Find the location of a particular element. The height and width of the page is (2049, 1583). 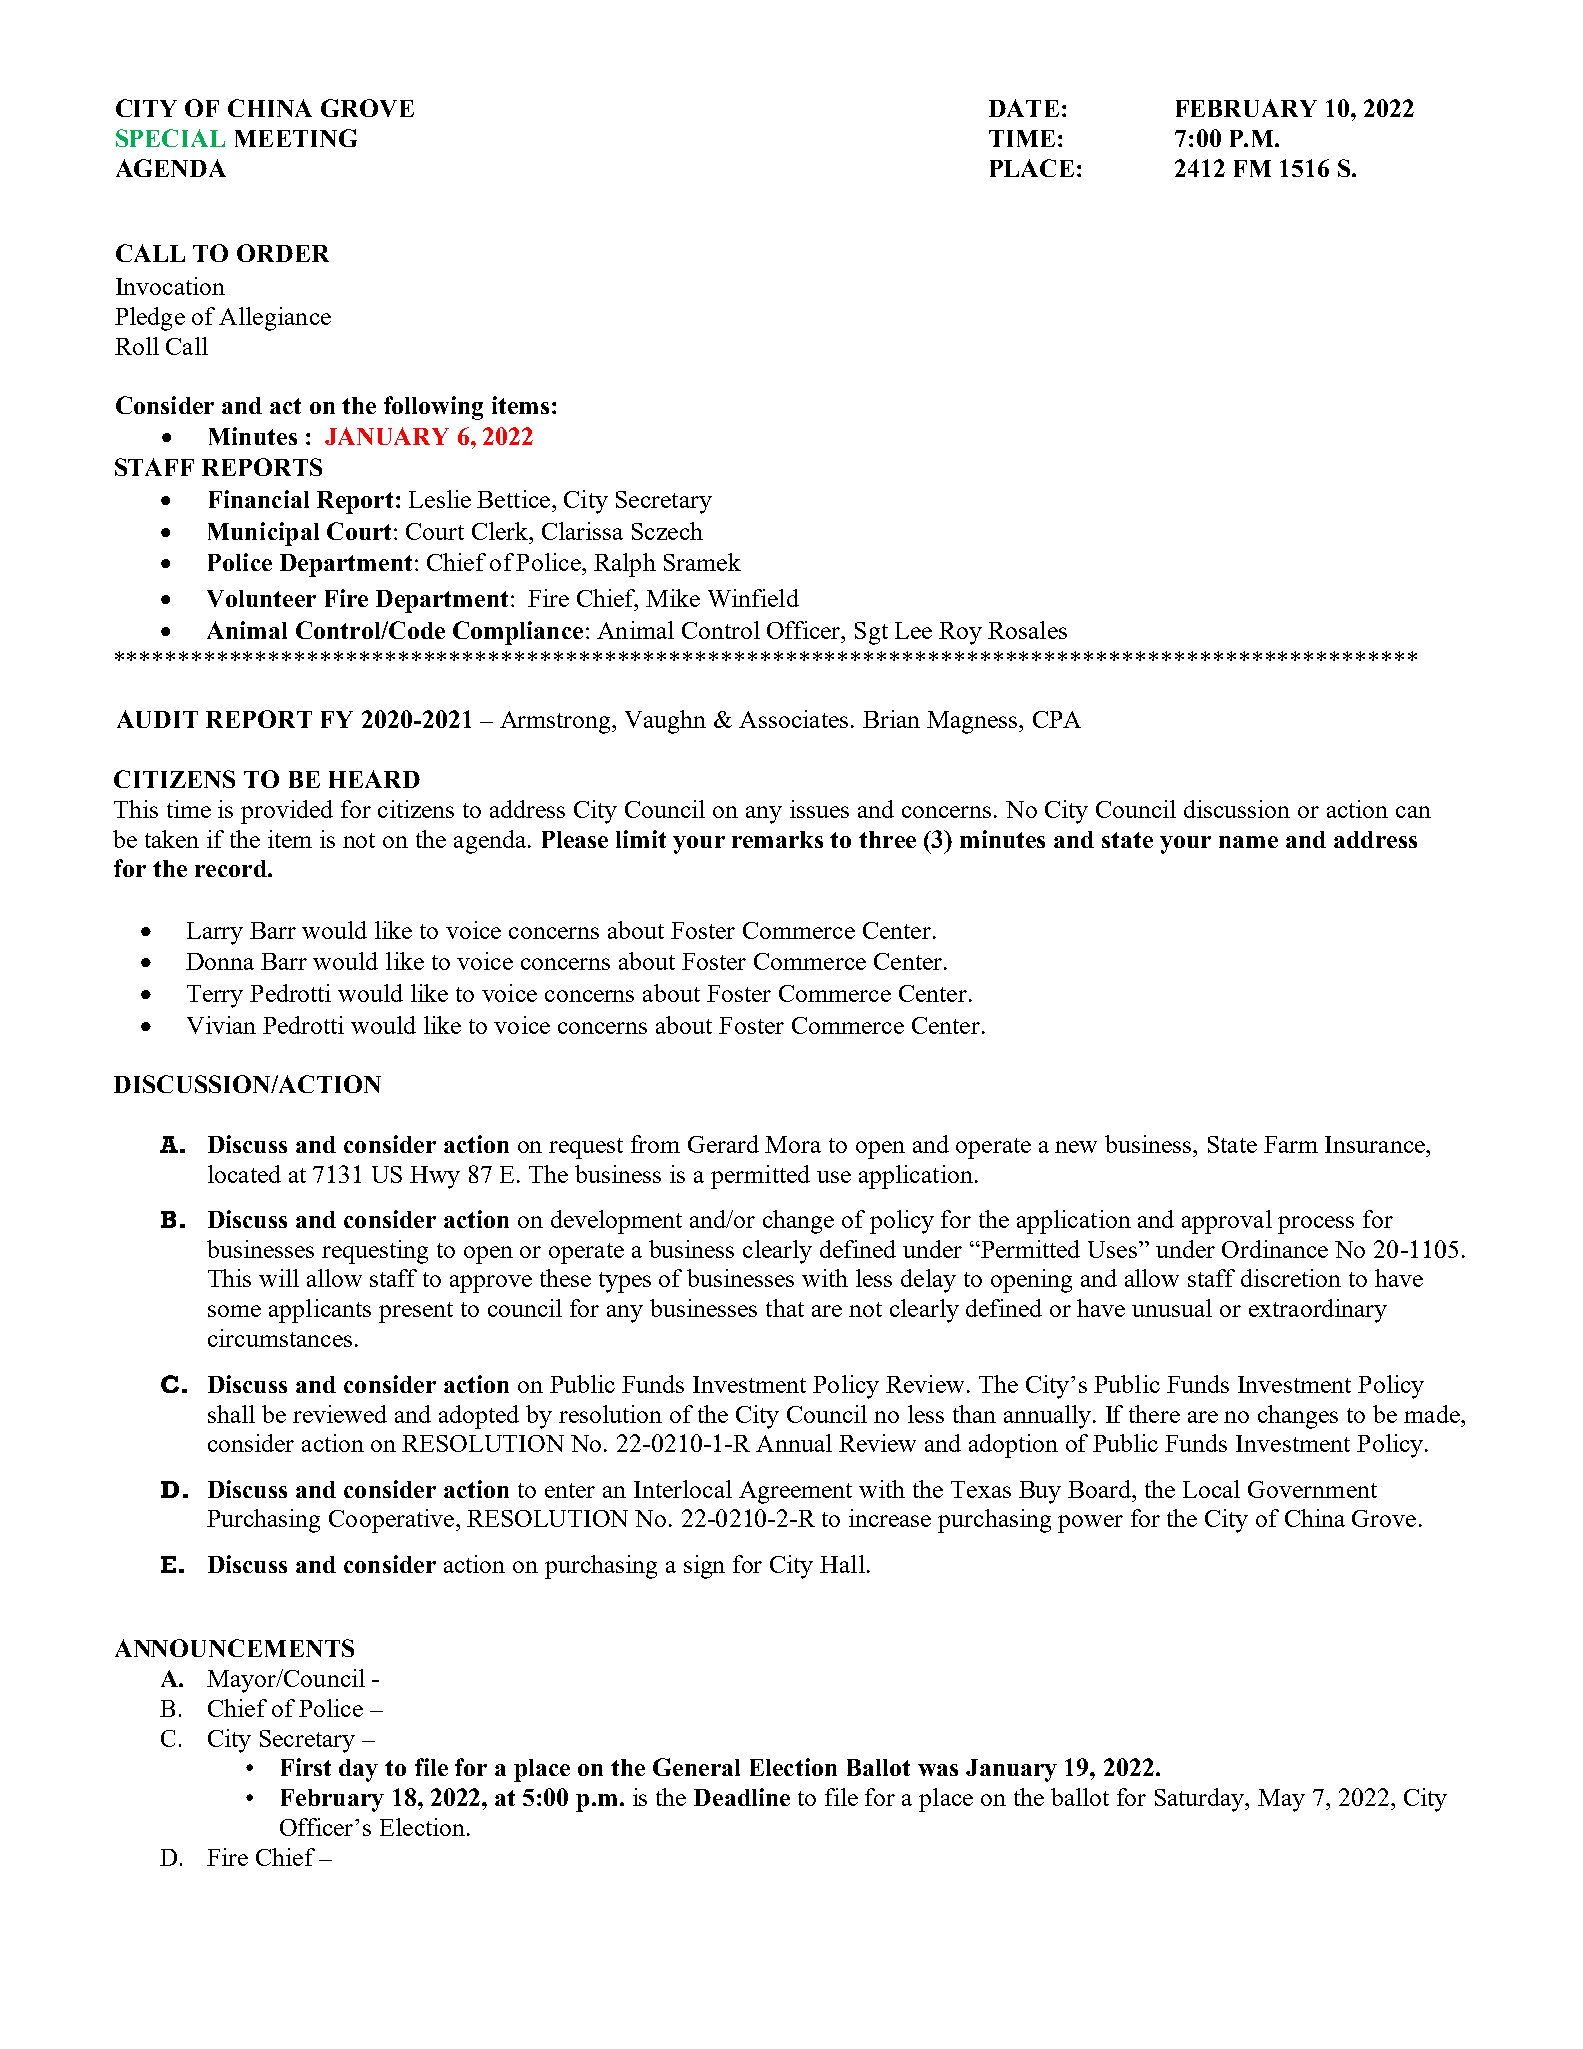

First is located at coordinates (306, 1767).
